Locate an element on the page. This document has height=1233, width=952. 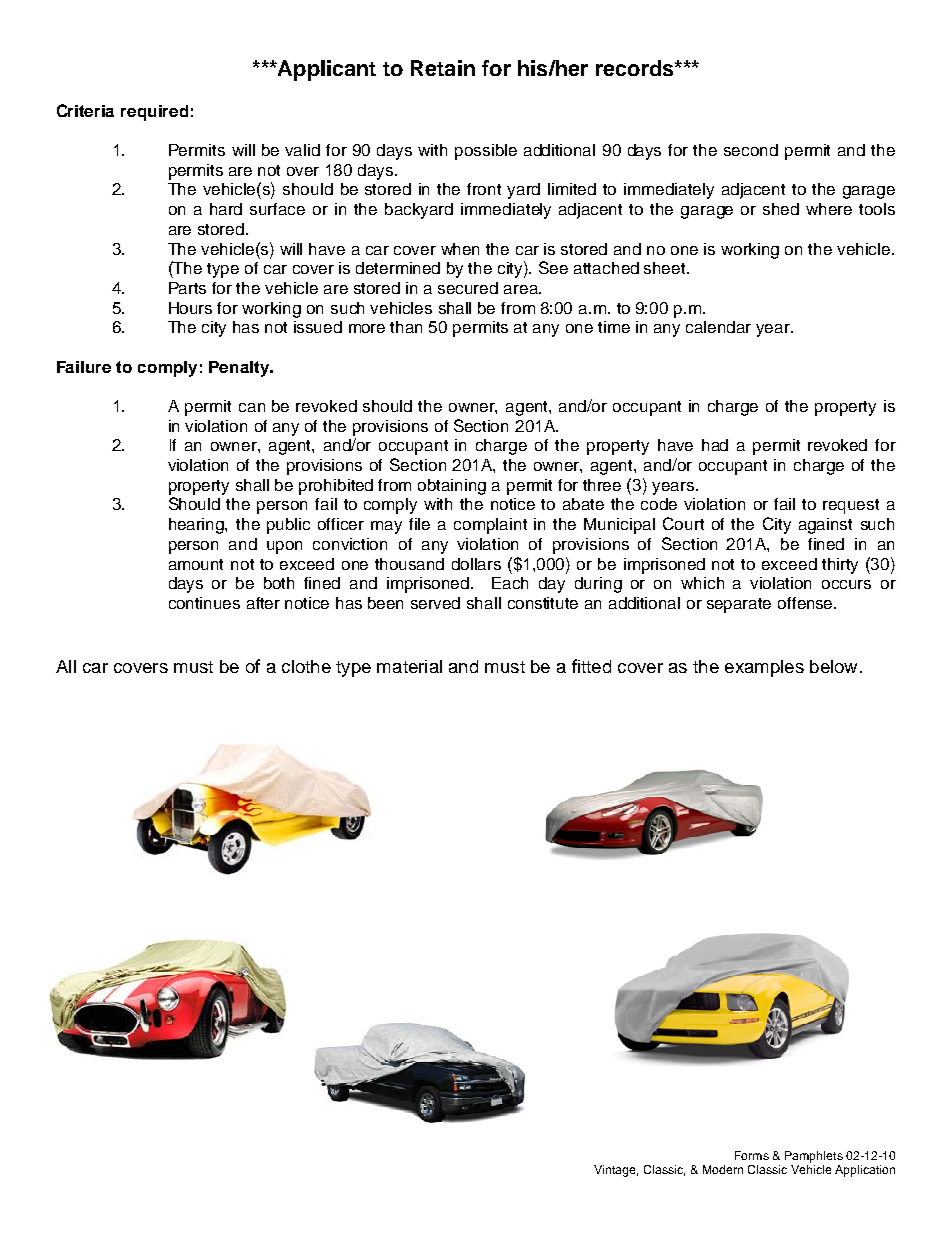
required is located at coordinates (154, 113).
